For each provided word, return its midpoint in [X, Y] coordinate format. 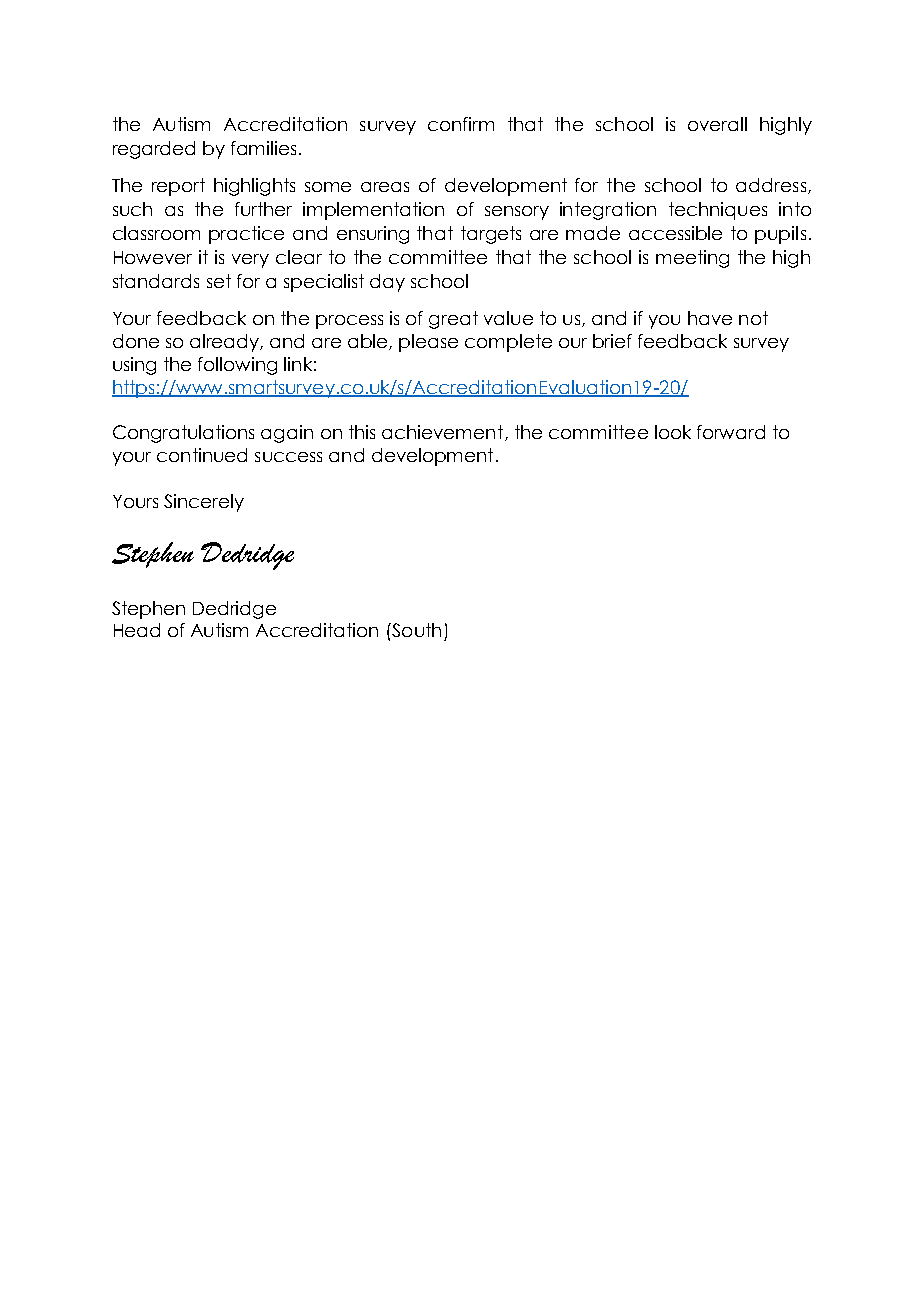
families [263, 148]
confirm [461, 124]
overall [717, 124]
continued [202, 455]
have [710, 318]
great [453, 320]
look [673, 432]
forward [731, 432]
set [219, 281]
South [415, 630]
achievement [444, 433]
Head [137, 630]
